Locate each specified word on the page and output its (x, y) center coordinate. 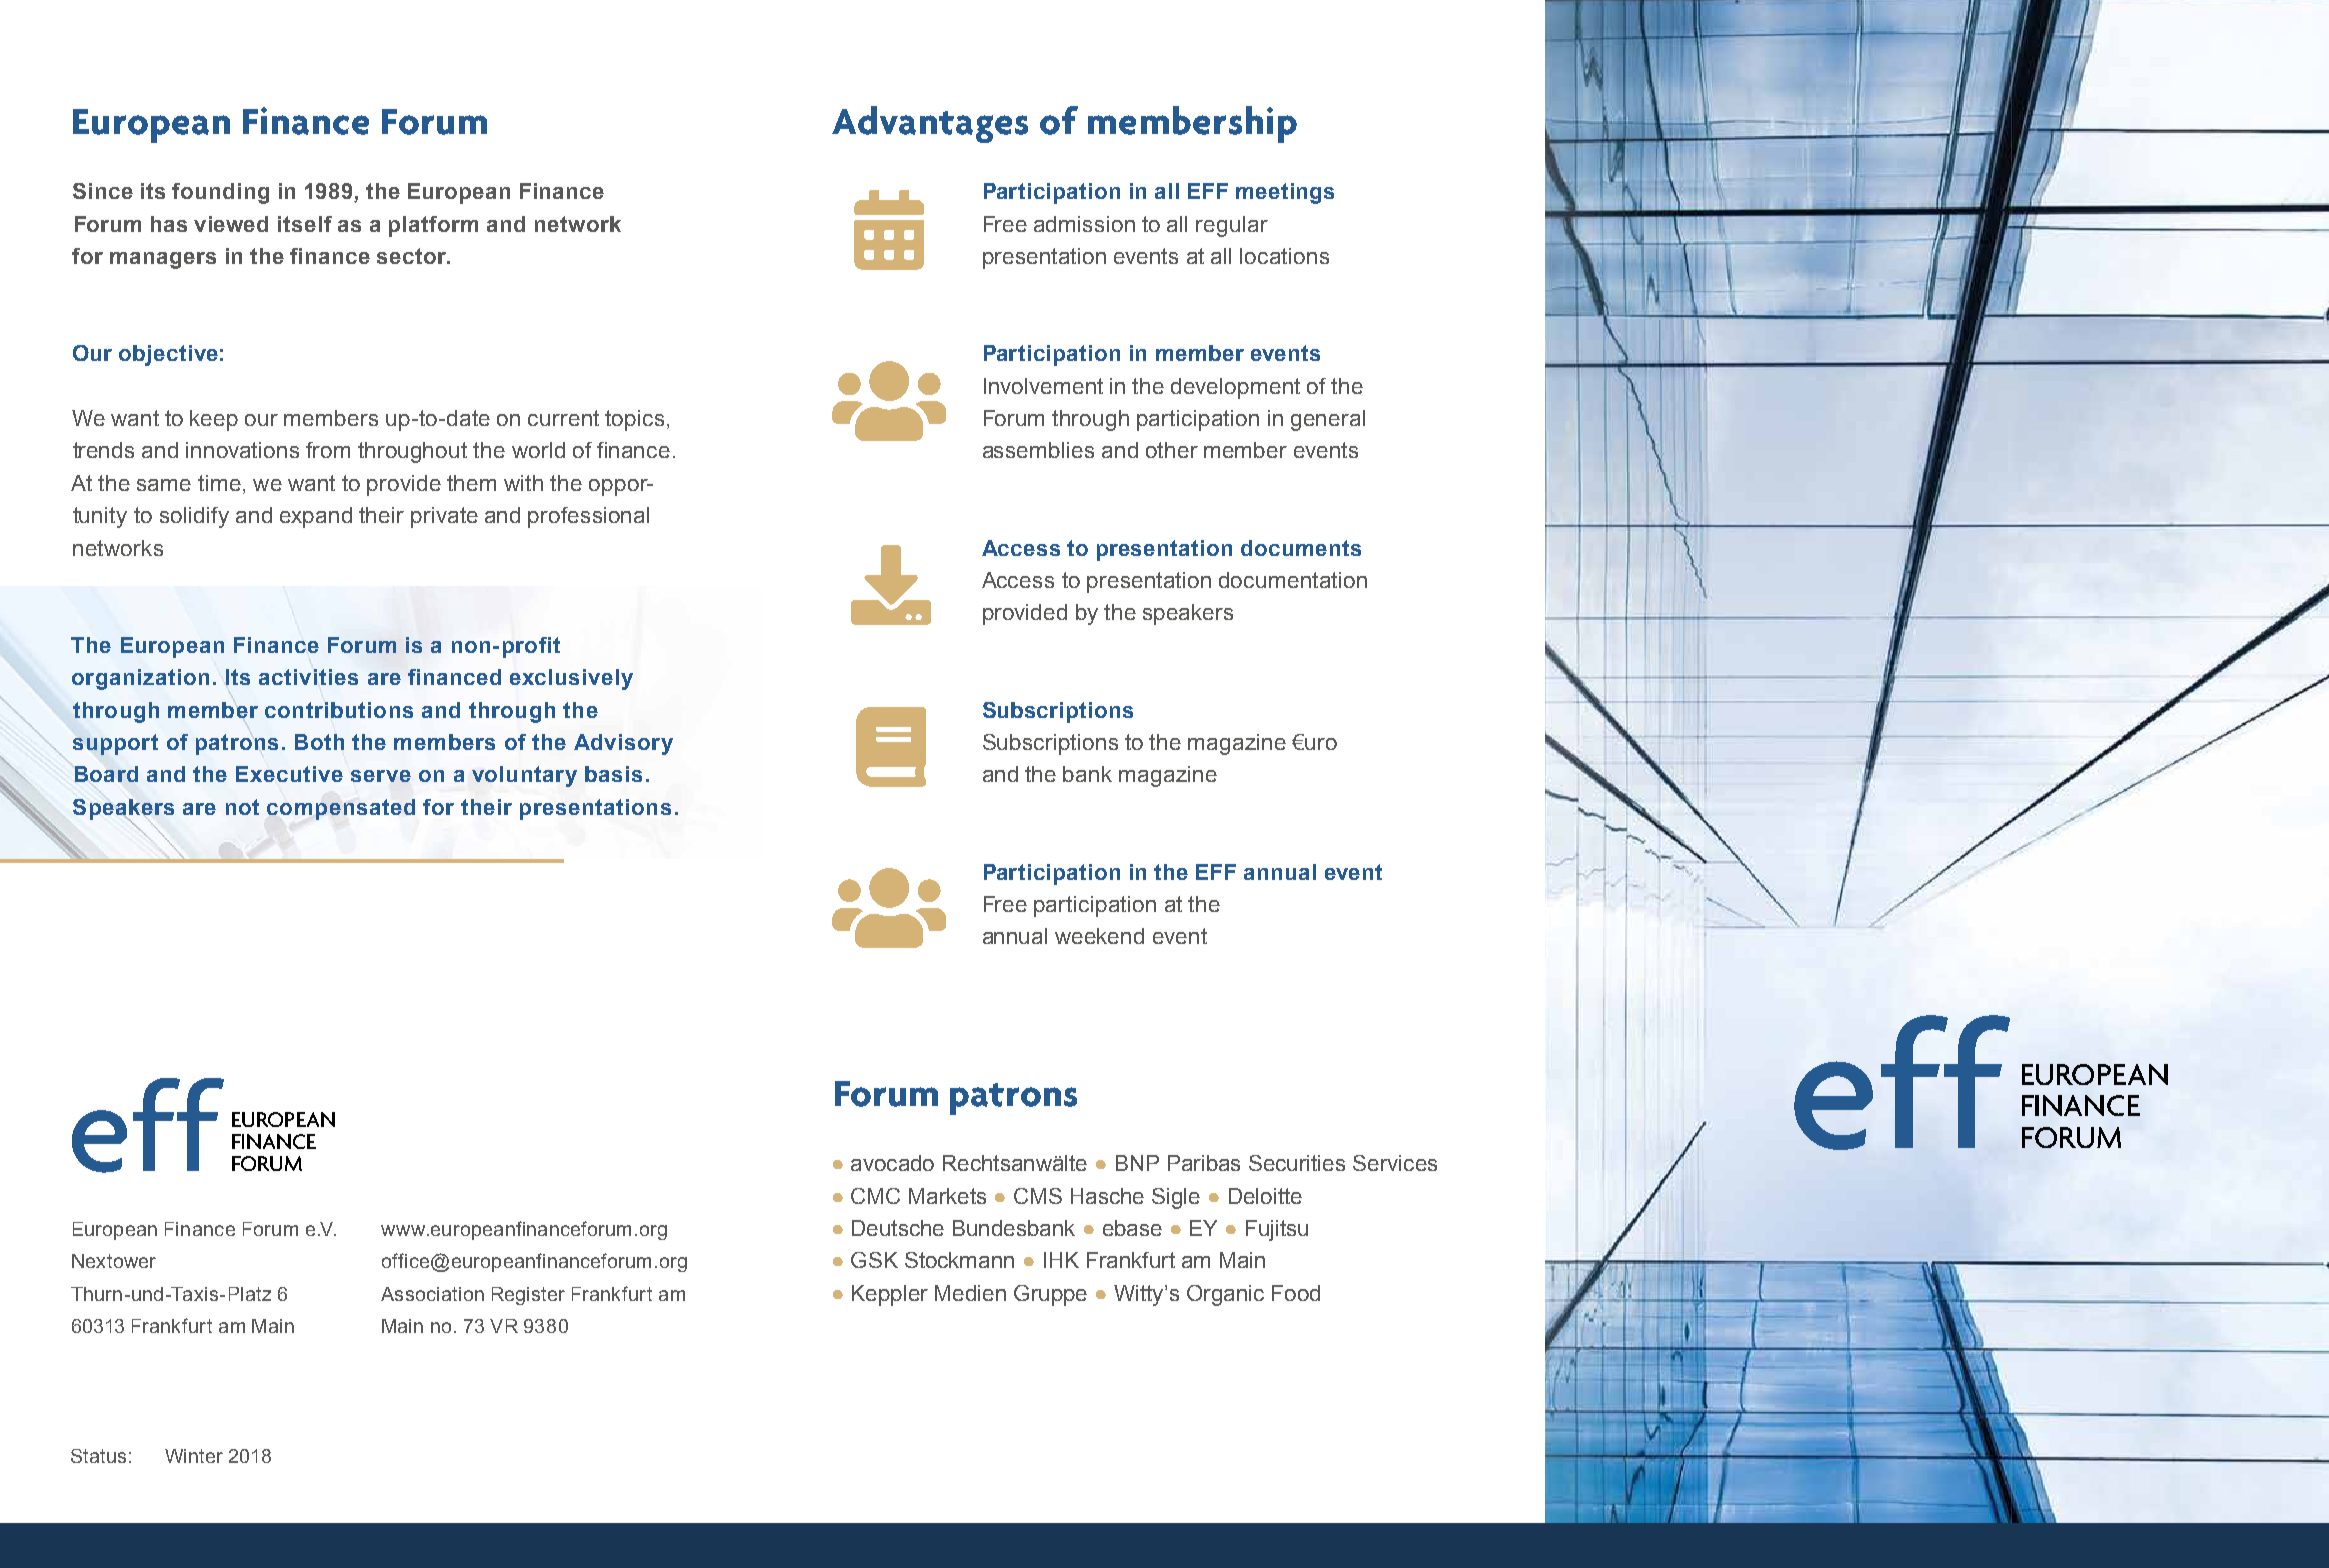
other (1172, 450)
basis (613, 774)
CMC (875, 1196)
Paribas (1204, 1163)
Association (432, 1294)
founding (220, 193)
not (242, 807)
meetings (1285, 193)
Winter (194, 1456)
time (219, 483)
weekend (1099, 936)
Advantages (930, 124)
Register (528, 1296)
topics (634, 420)
